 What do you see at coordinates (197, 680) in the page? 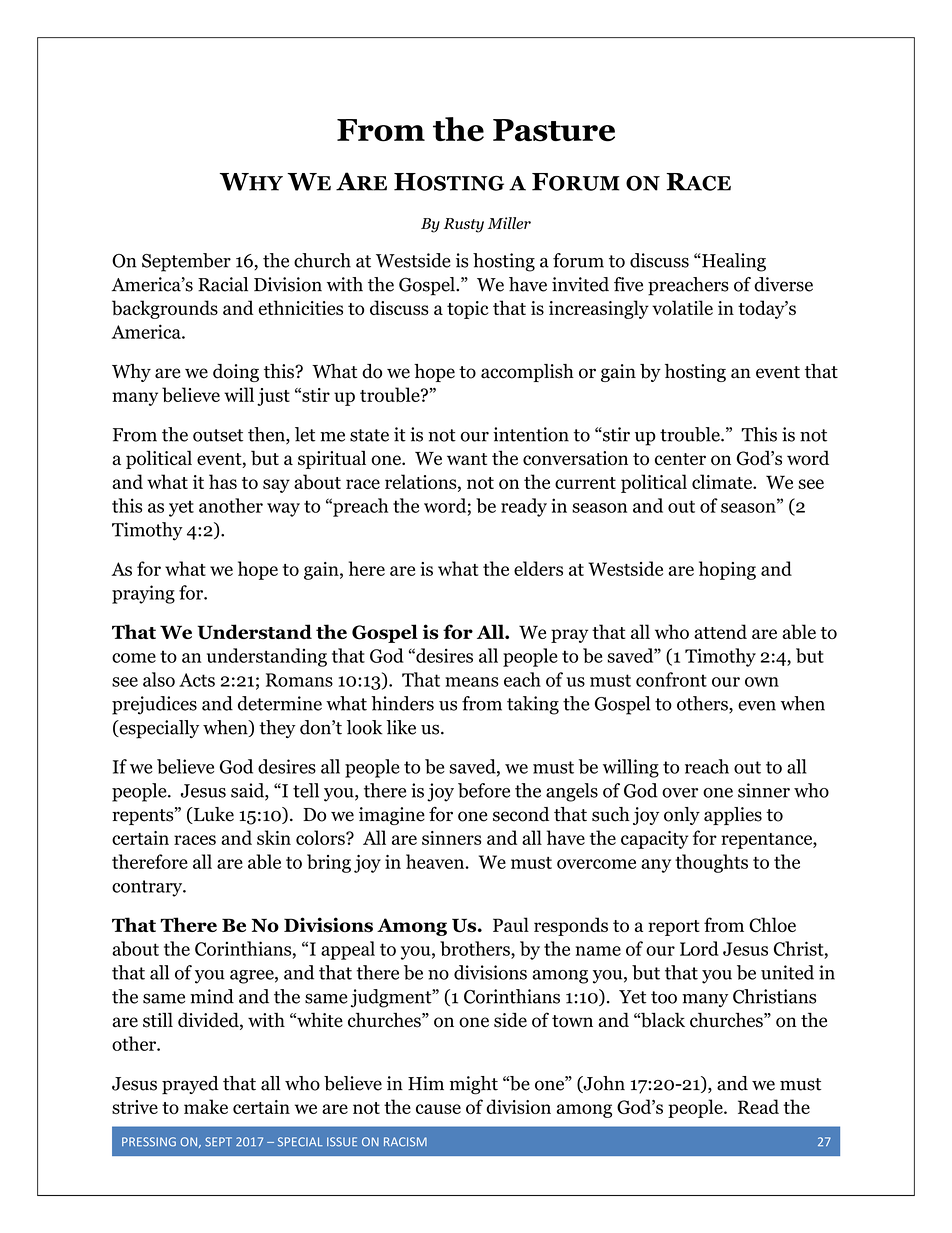
I see `Acts` at bounding box center [197, 680].
